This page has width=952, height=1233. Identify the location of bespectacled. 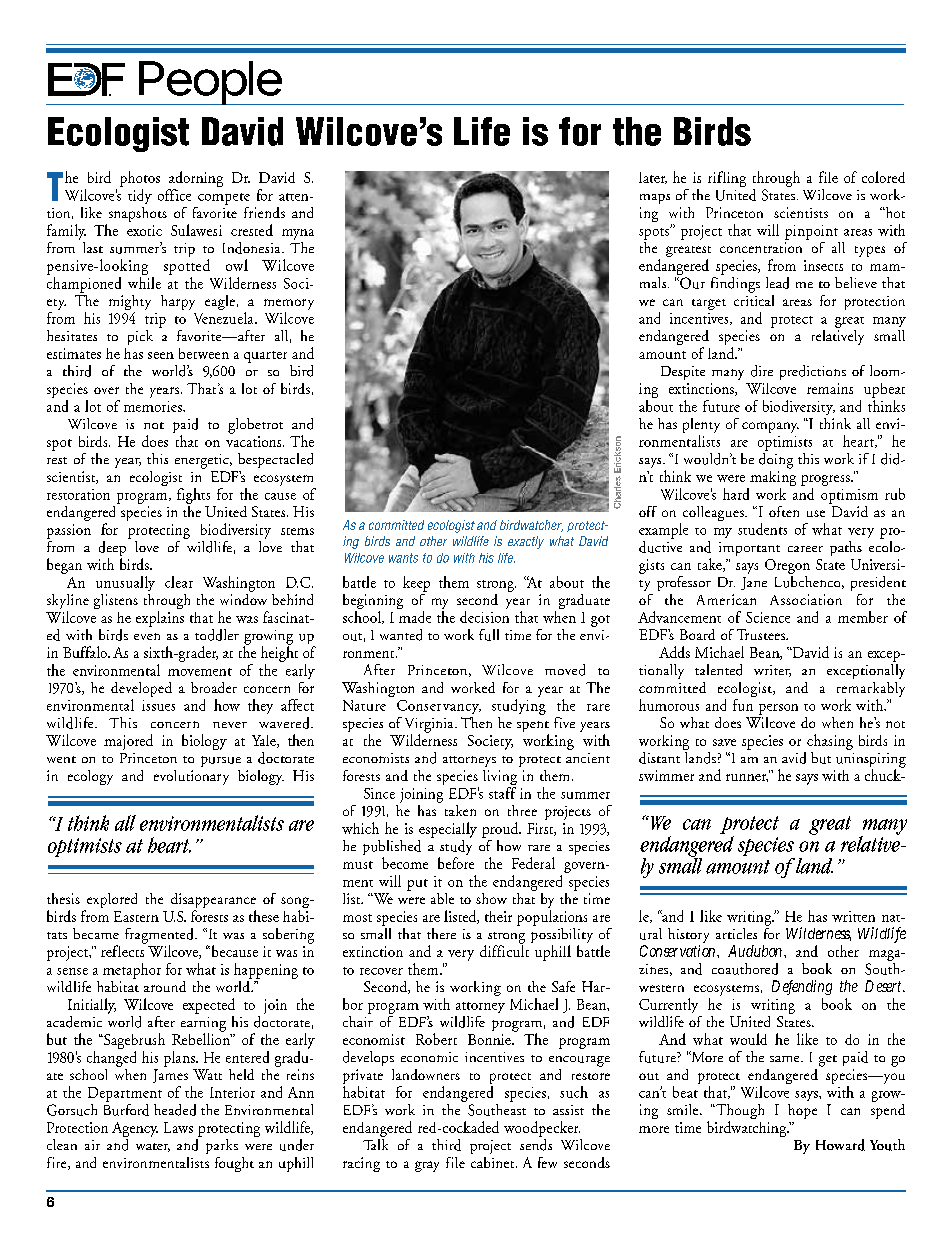
(275, 460).
